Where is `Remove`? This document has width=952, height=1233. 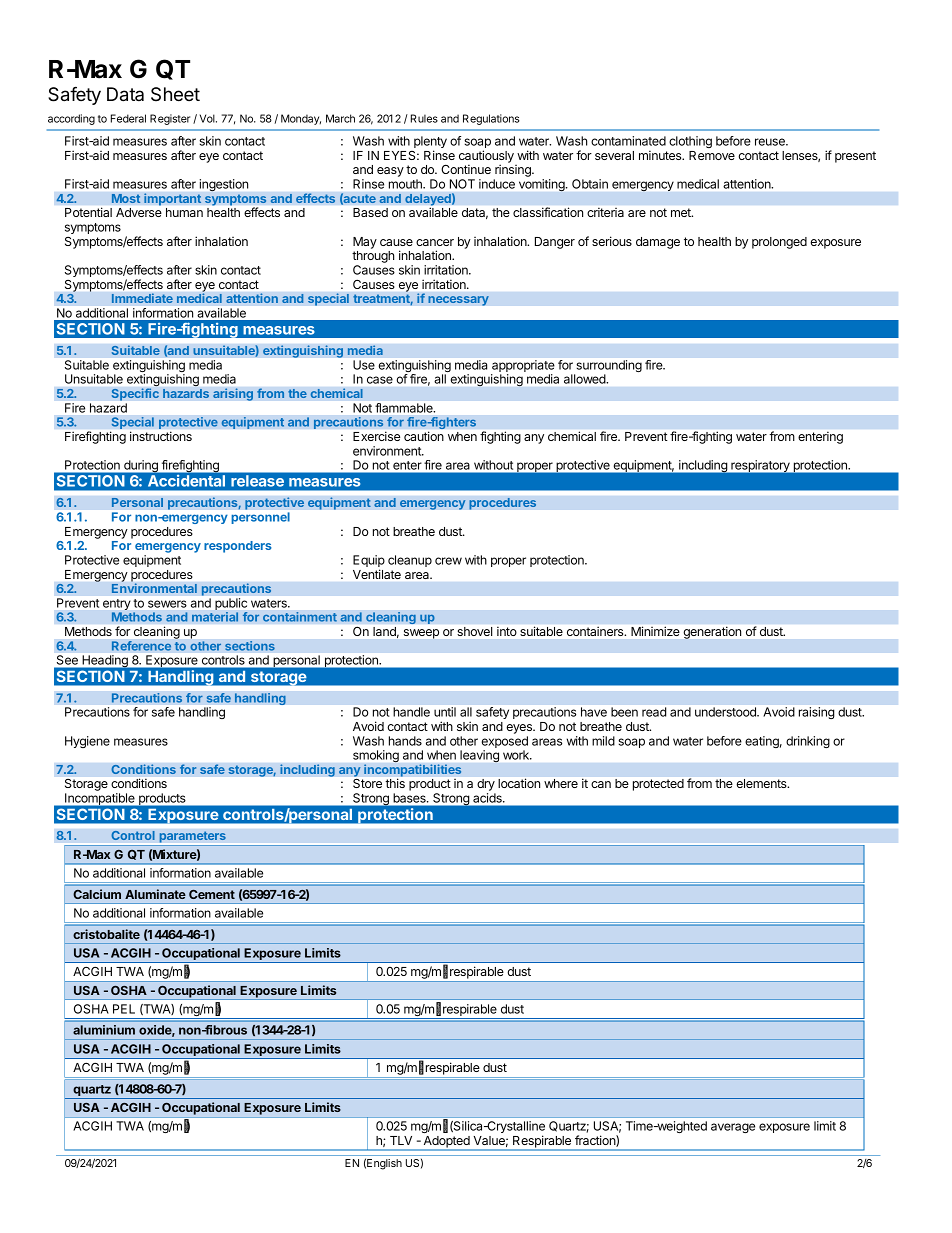 Remove is located at coordinates (712, 155).
